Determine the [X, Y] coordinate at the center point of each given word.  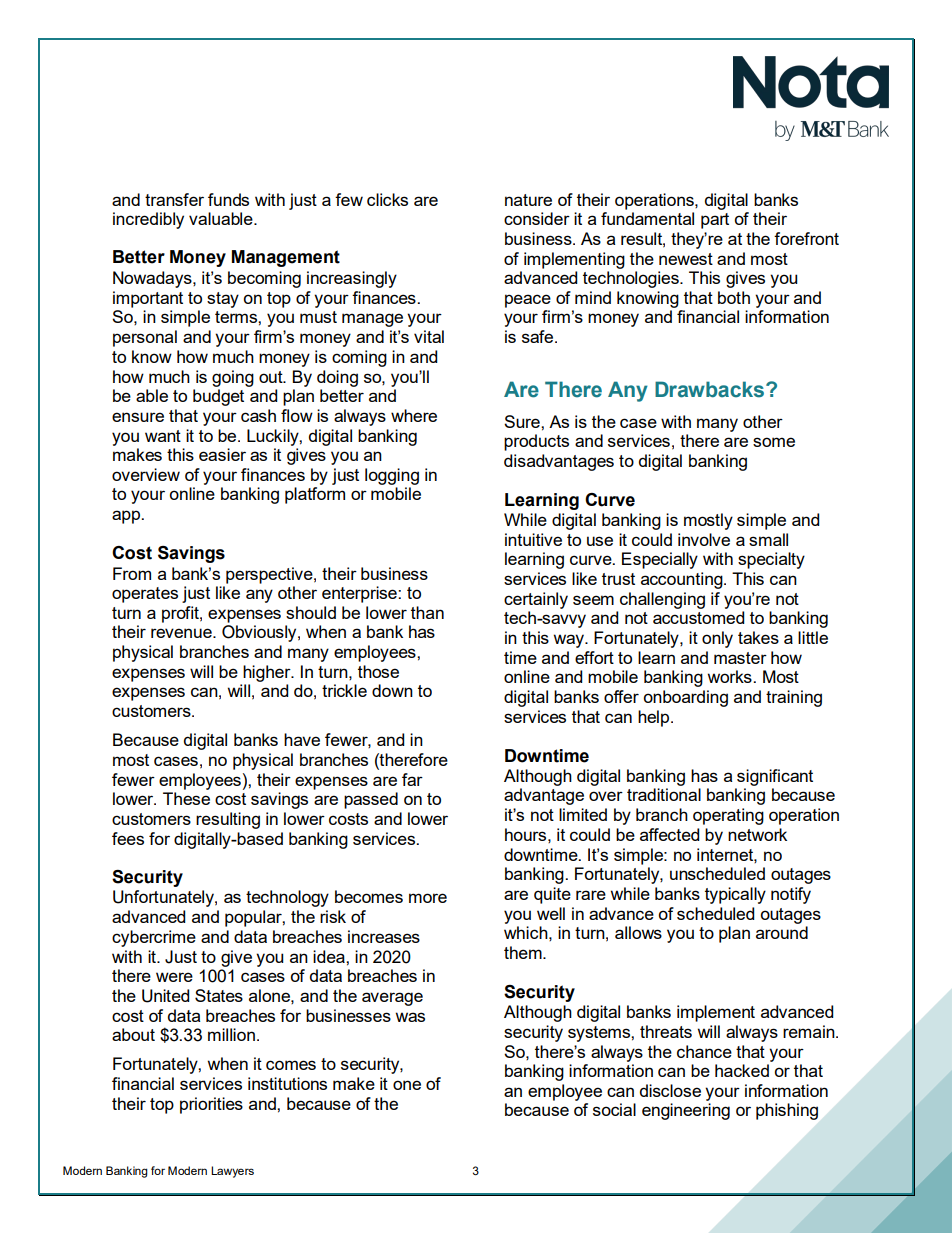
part [715, 221]
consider [537, 218]
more [428, 898]
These [186, 798]
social [614, 1109]
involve [704, 539]
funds [228, 199]
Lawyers [232, 1172]
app [127, 517]
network [757, 834]
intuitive [533, 539]
